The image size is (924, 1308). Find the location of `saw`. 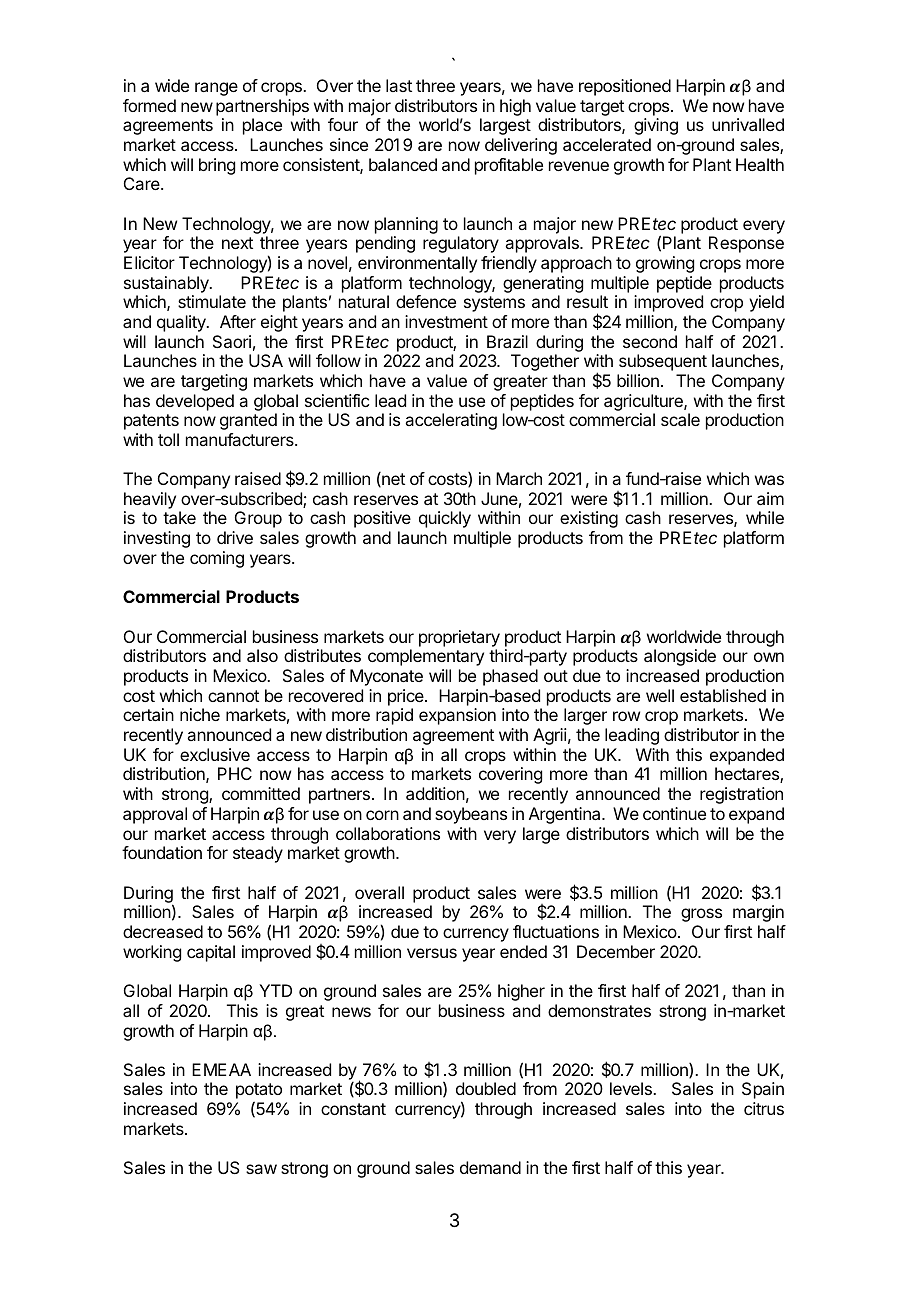

saw is located at coordinates (261, 1169).
